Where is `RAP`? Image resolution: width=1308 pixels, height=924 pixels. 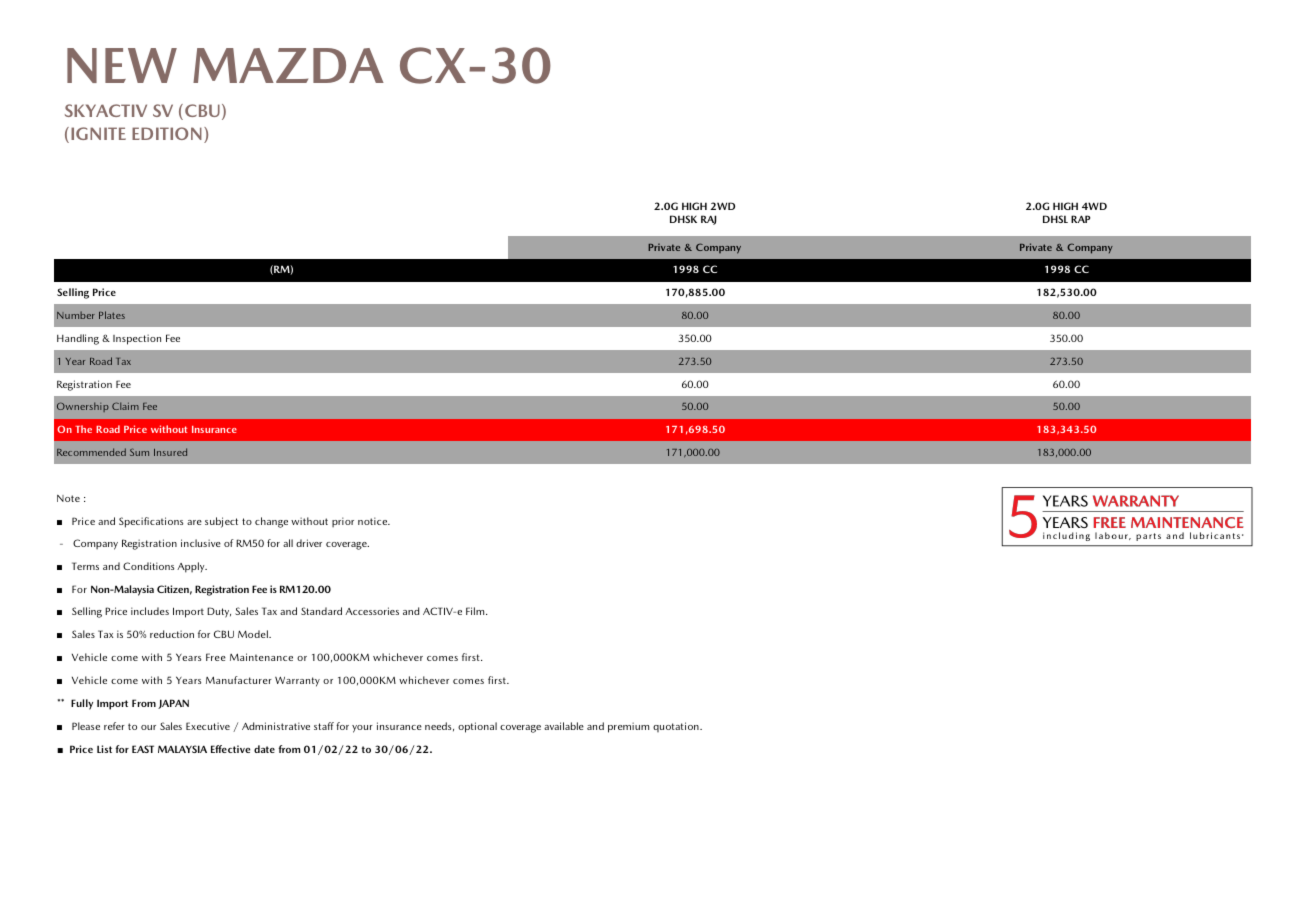
RAP is located at coordinates (1080, 219).
